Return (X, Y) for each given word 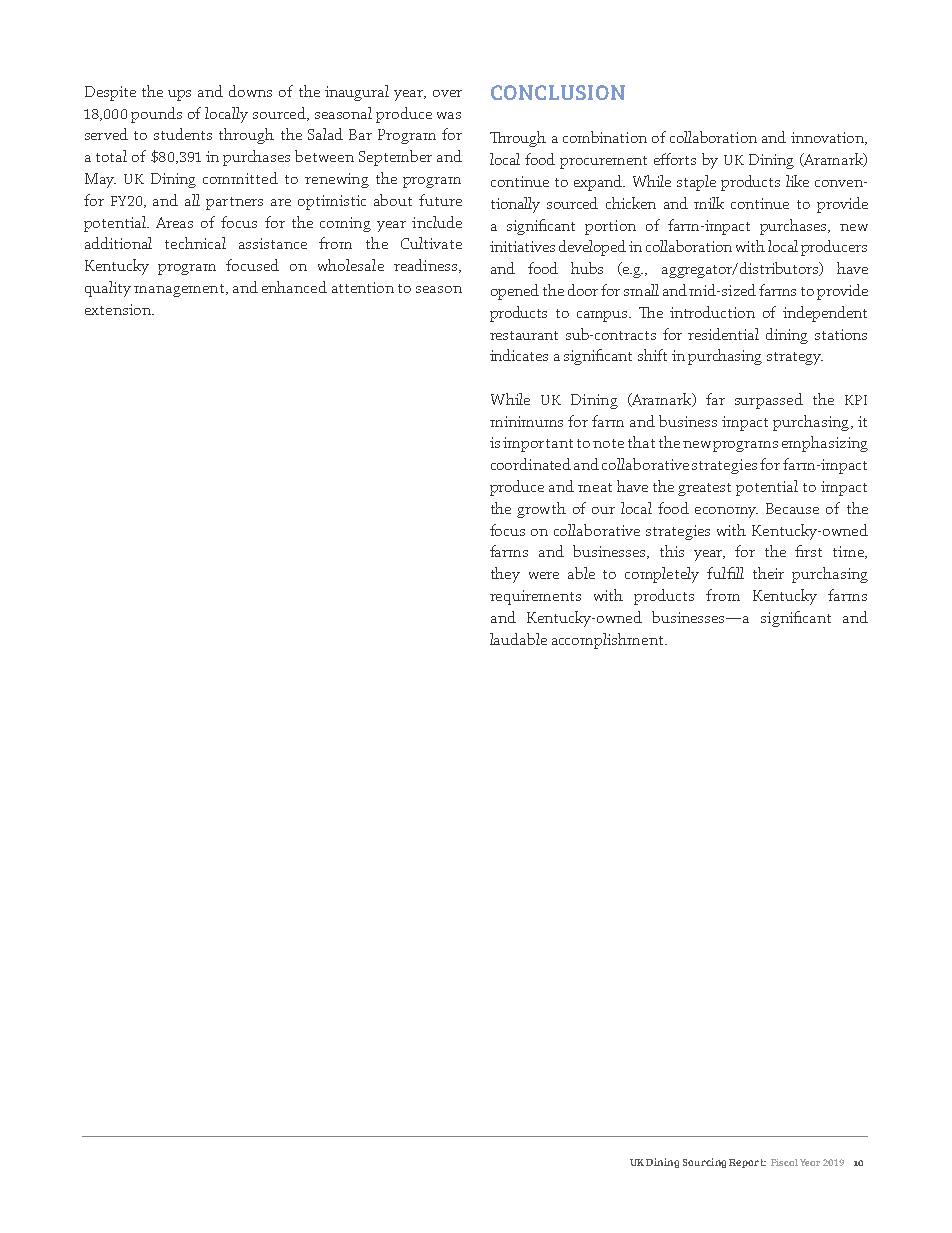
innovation (828, 138)
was (449, 115)
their (768, 573)
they (505, 575)
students (183, 134)
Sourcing (704, 1163)
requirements (535, 597)
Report (747, 1163)
